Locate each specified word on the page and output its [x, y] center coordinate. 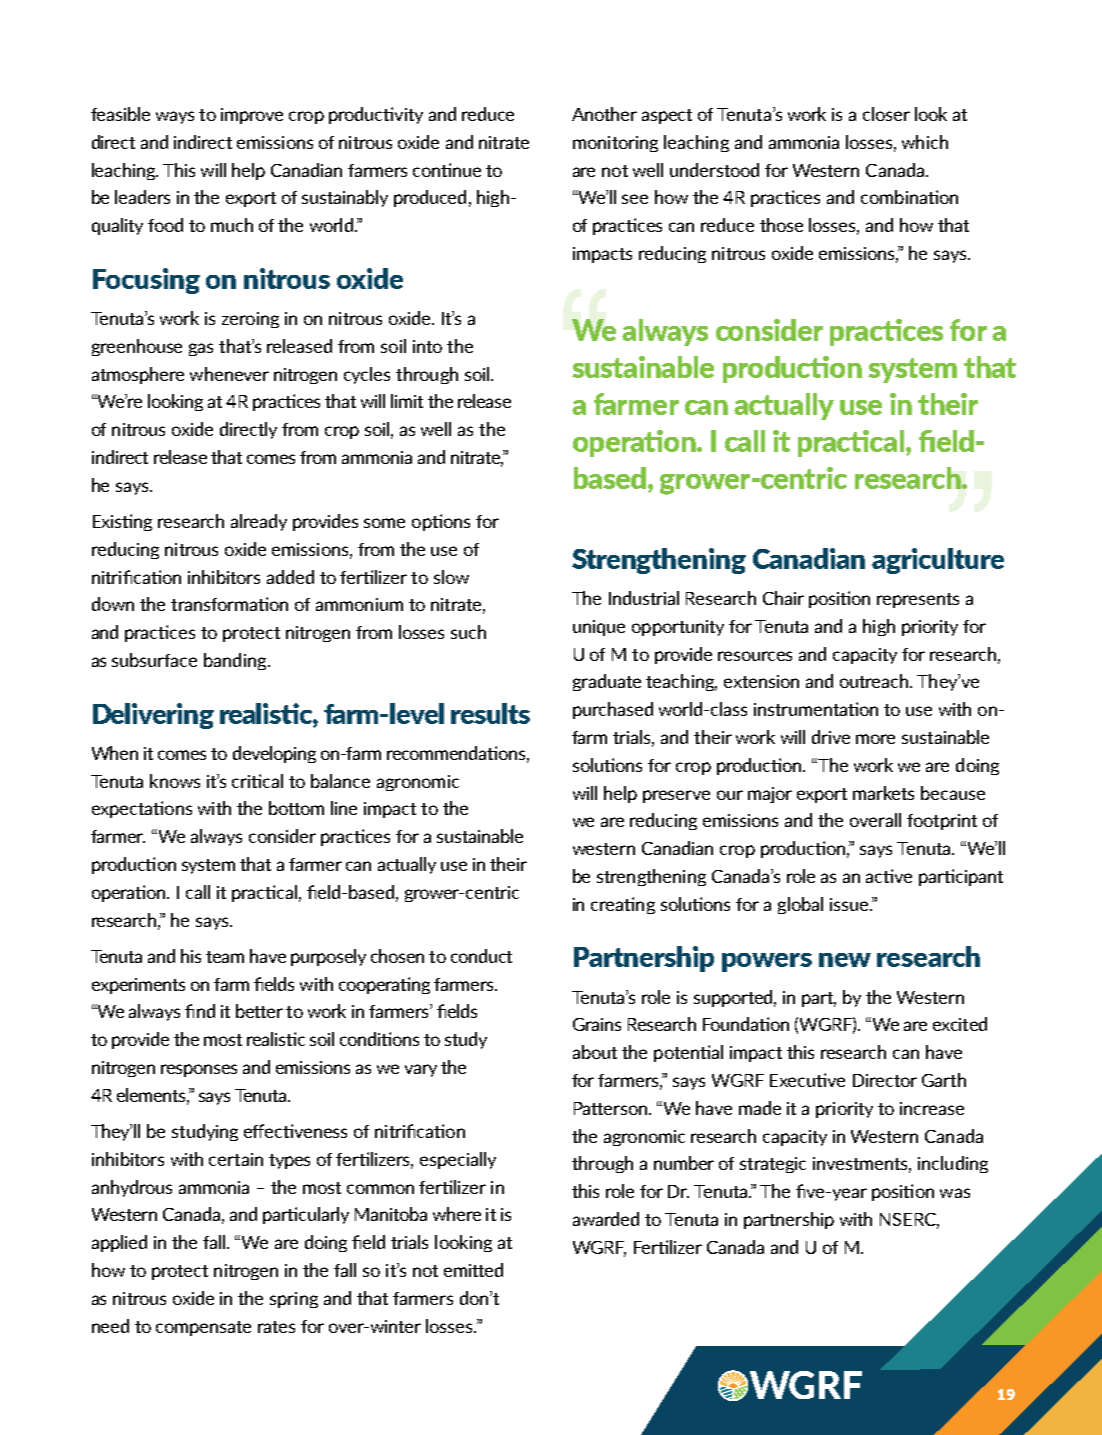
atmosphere [138, 375]
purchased [613, 710]
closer [886, 114]
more [875, 739]
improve [252, 116]
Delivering [153, 716]
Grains [597, 1024]
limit [407, 401]
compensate [203, 1328]
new [845, 960]
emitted [473, 1270]
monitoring [615, 144]
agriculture [938, 561]
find [200, 1011]
